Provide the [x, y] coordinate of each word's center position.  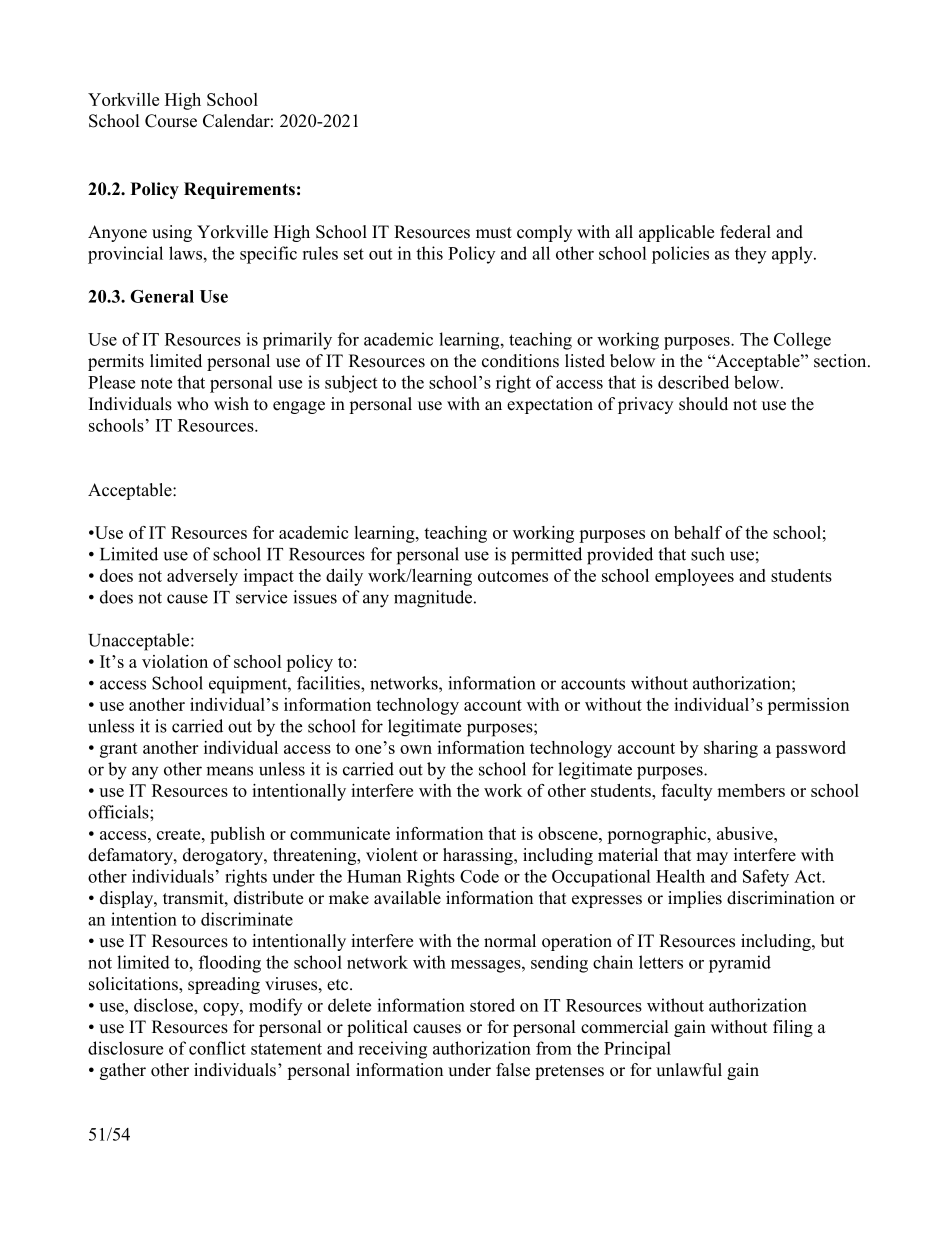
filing [793, 1028]
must [494, 233]
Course [171, 121]
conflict [217, 1048]
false [513, 1070]
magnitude [433, 599]
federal [745, 232]
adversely [202, 577]
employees [694, 577]
